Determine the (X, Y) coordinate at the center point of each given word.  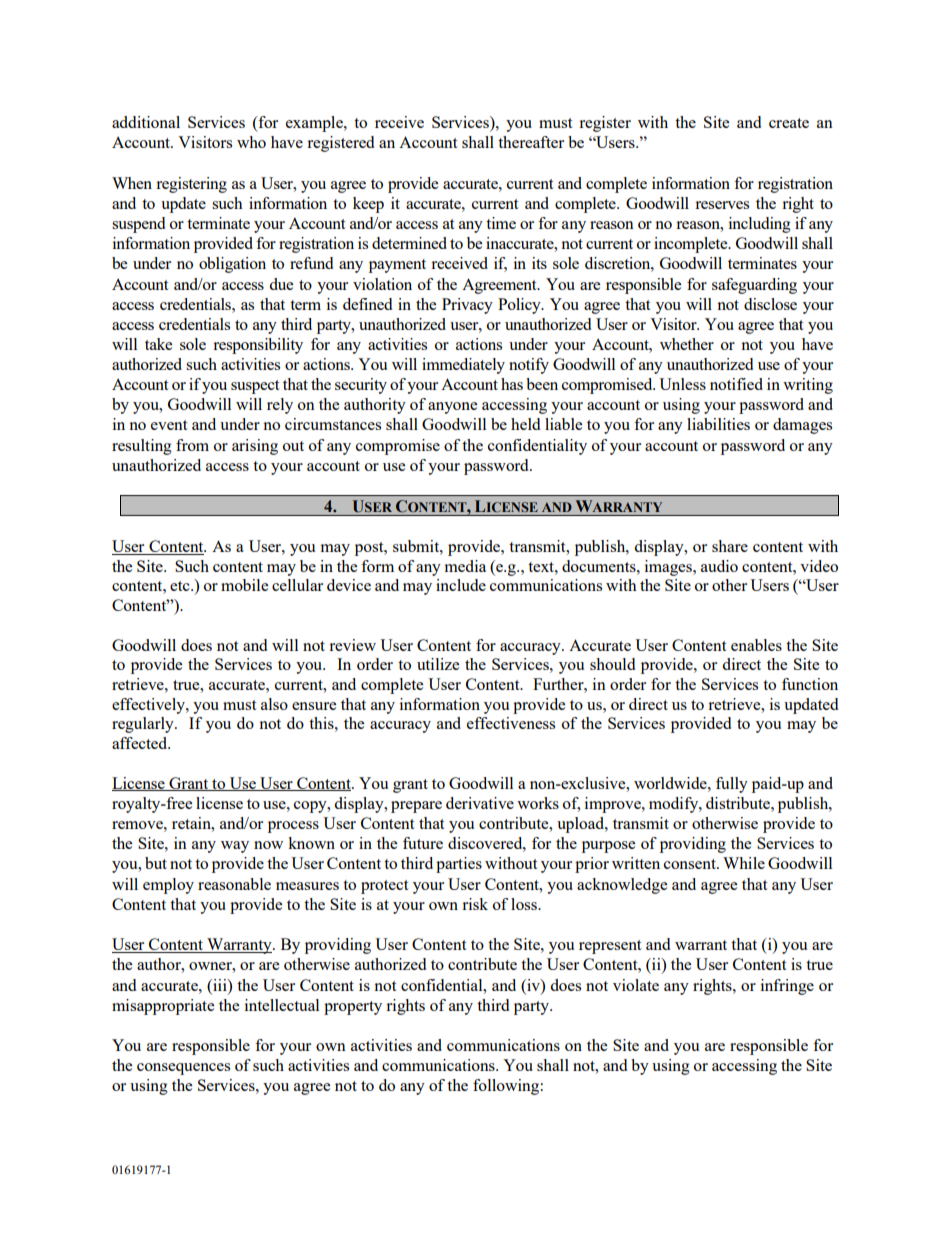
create (789, 123)
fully (732, 785)
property (353, 1008)
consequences (183, 1069)
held (525, 424)
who (251, 142)
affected (141, 743)
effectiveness (511, 723)
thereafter (531, 142)
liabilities (718, 424)
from (192, 445)
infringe (787, 987)
